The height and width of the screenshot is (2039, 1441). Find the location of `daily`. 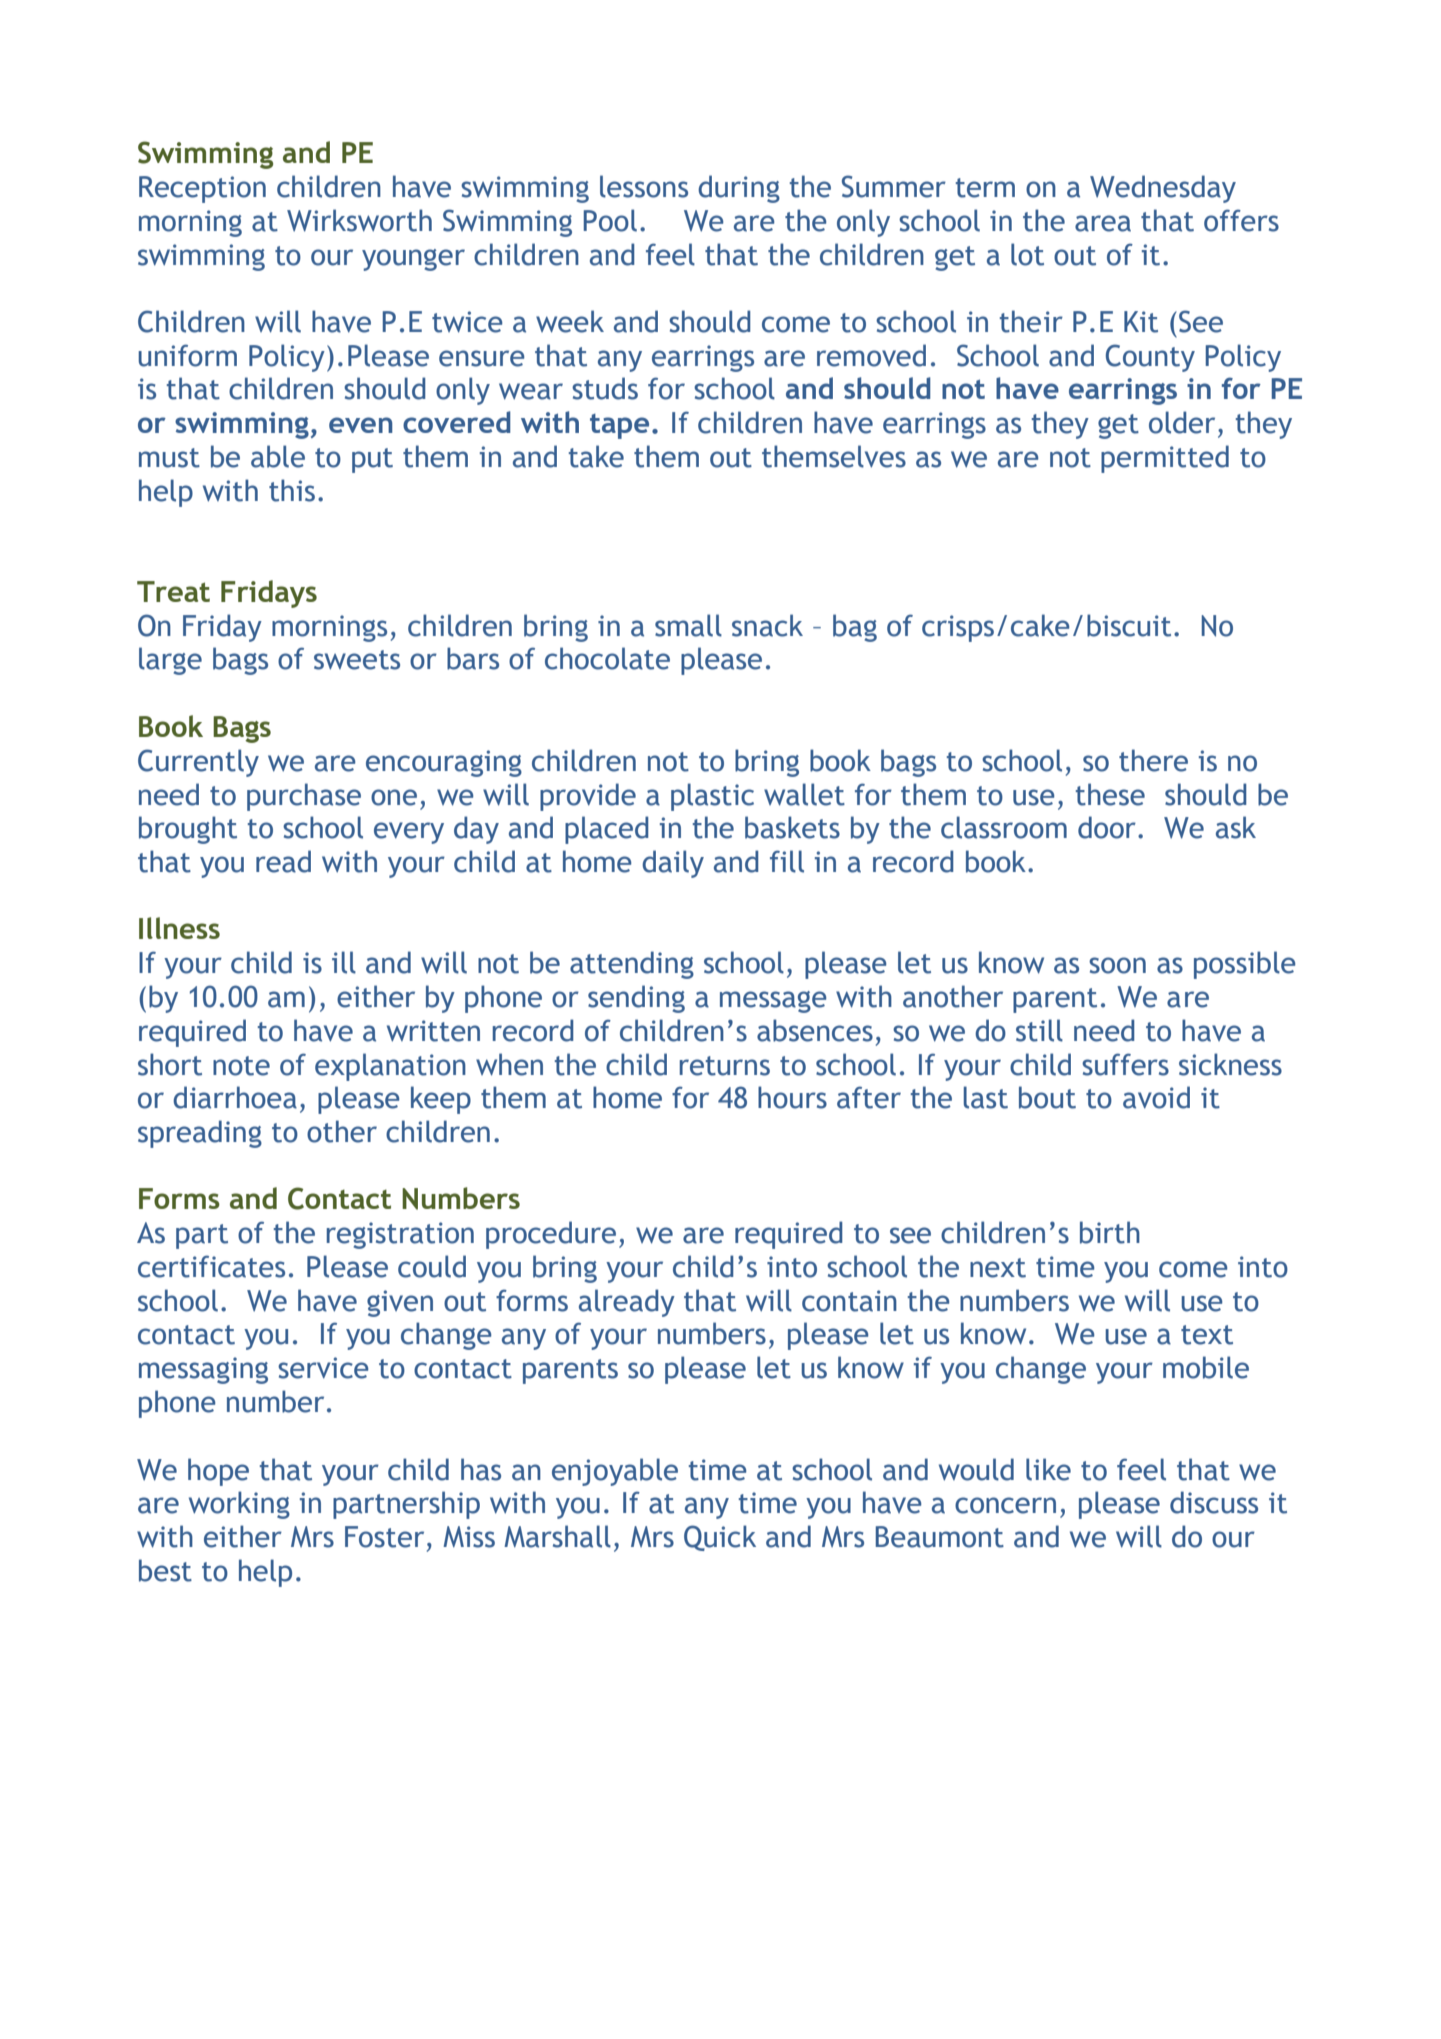

daily is located at coordinates (673, 864).
